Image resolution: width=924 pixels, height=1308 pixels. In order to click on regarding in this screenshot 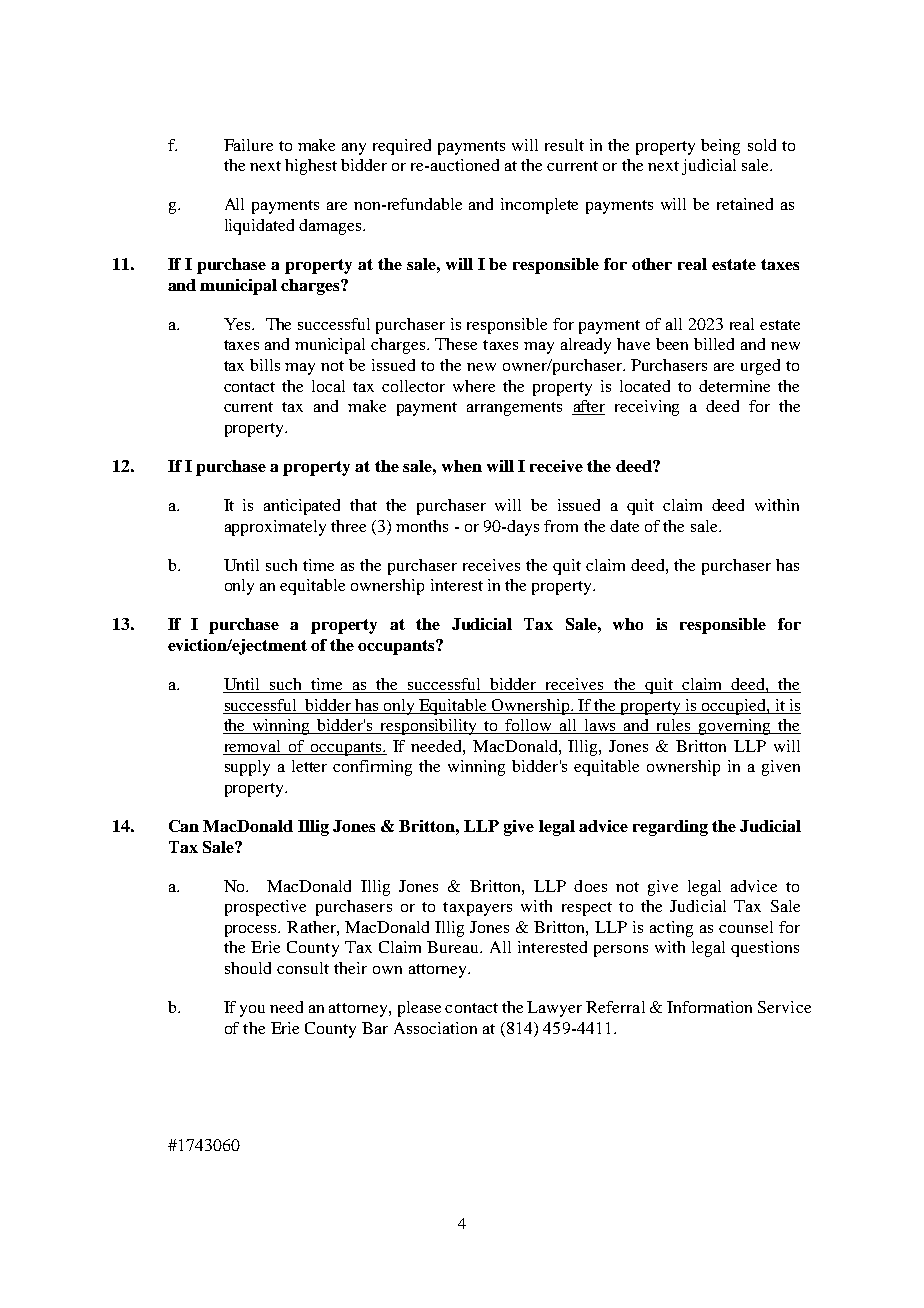, I will do `click(670, 828)`.
